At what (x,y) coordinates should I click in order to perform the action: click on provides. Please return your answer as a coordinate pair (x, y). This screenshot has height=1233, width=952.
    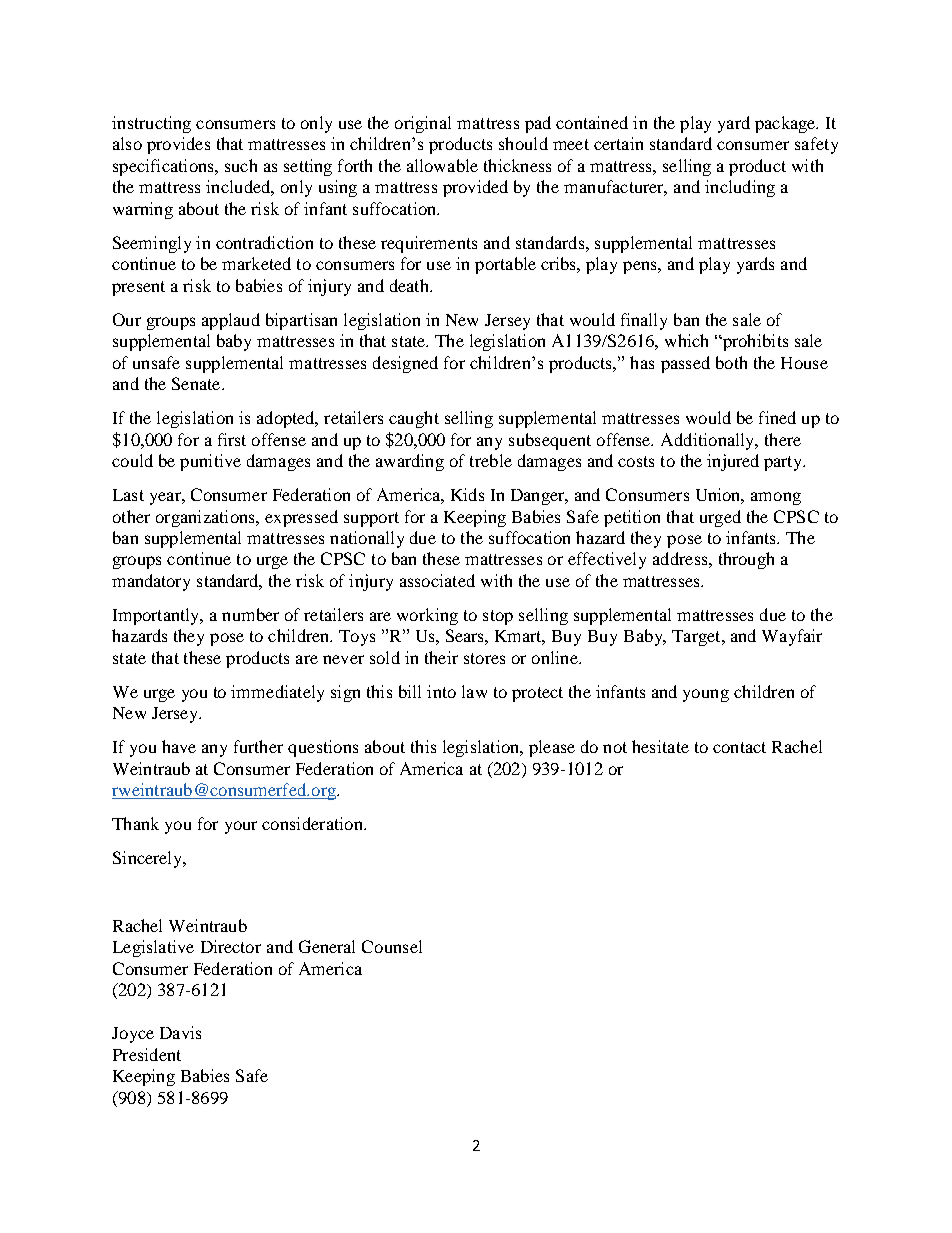
    Looking at the image, I should click on (178, 145).
